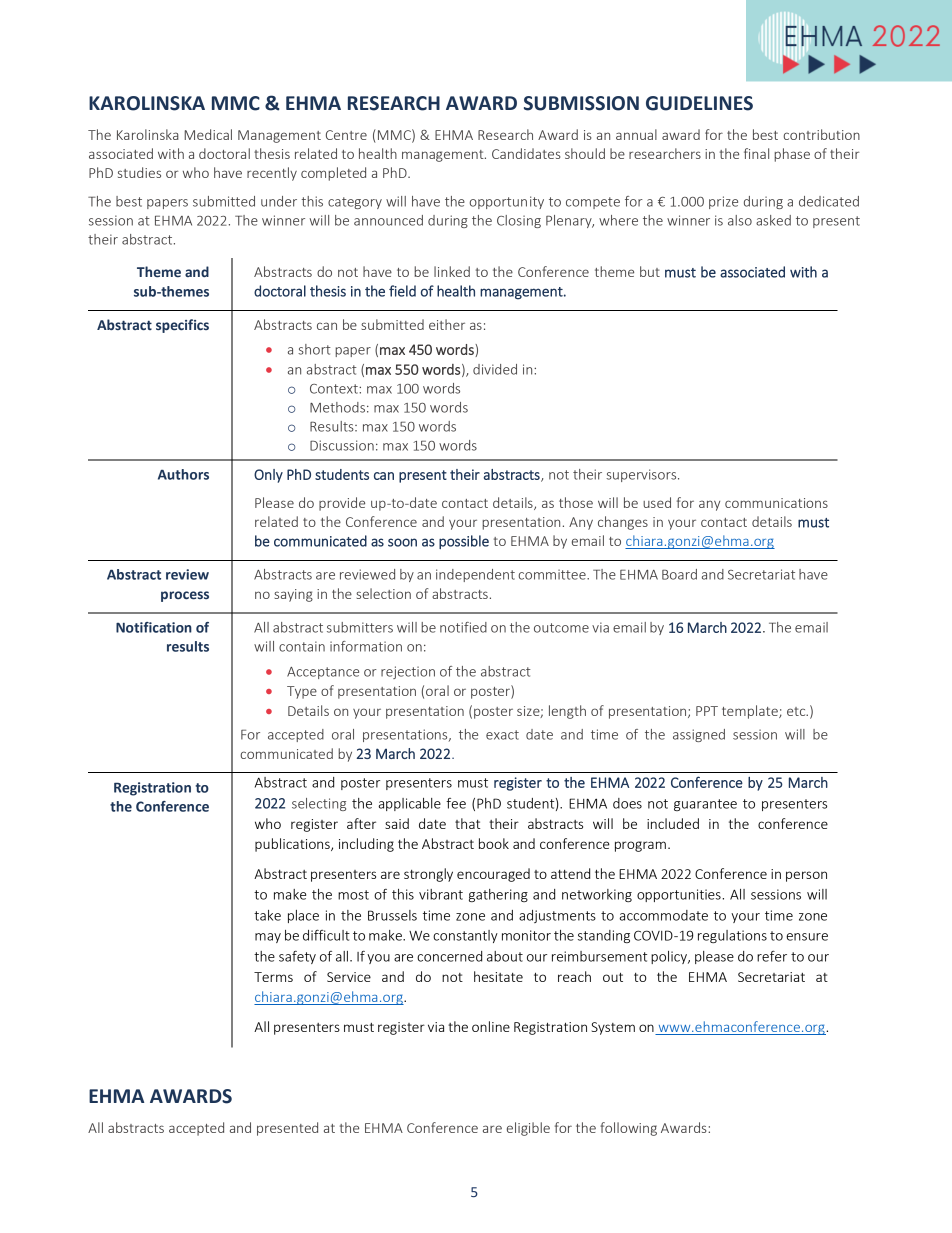 Image resolution: width=952 pixels, height=1233 pixels. I want to click on divided, so click(495, 369).
